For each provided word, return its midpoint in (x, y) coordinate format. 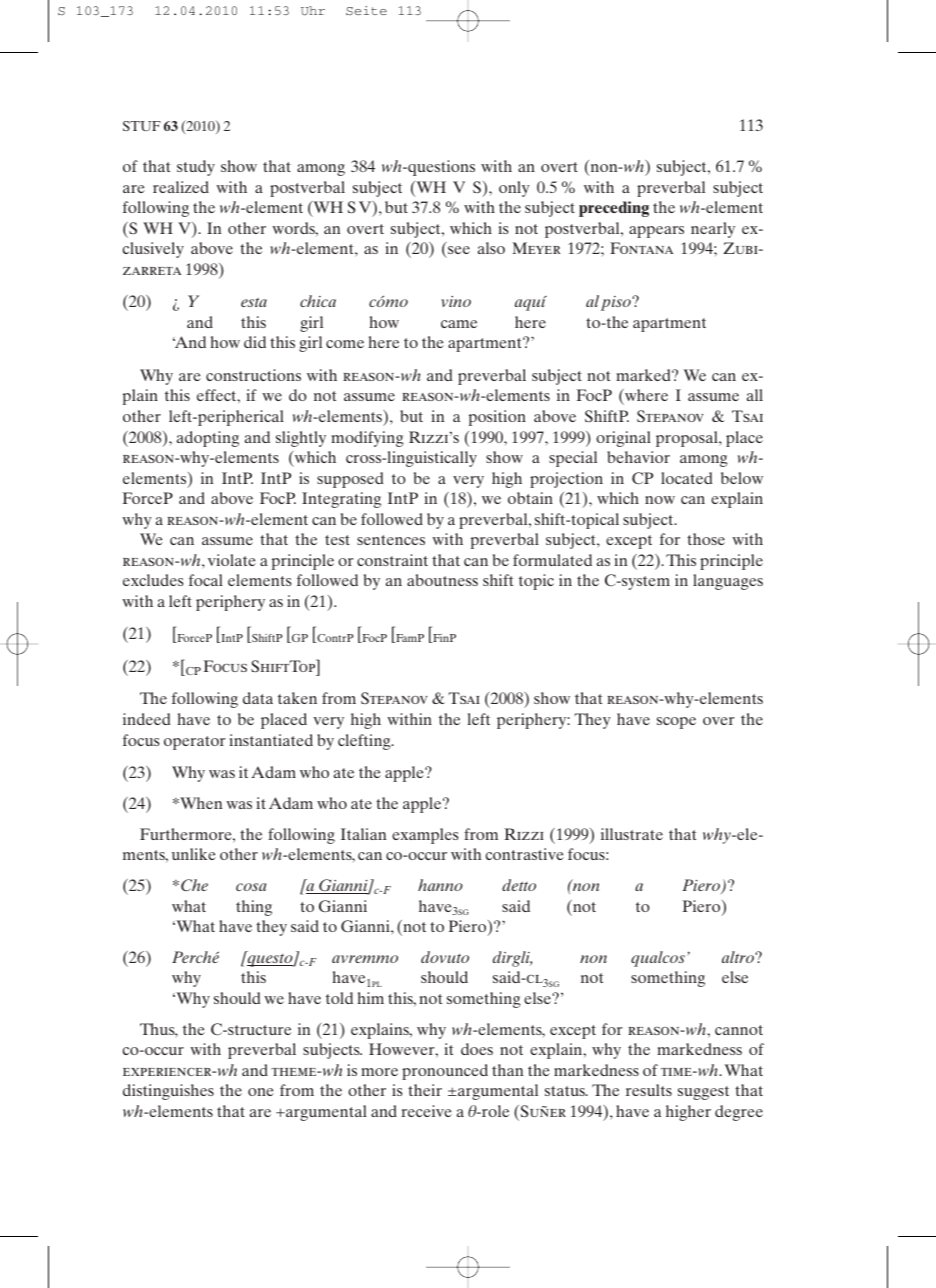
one (261, 1092)
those (706, 539)
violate (232, 560)
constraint (392, 560)
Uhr (313, 11)
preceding (614, 209)
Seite (366, 11)
